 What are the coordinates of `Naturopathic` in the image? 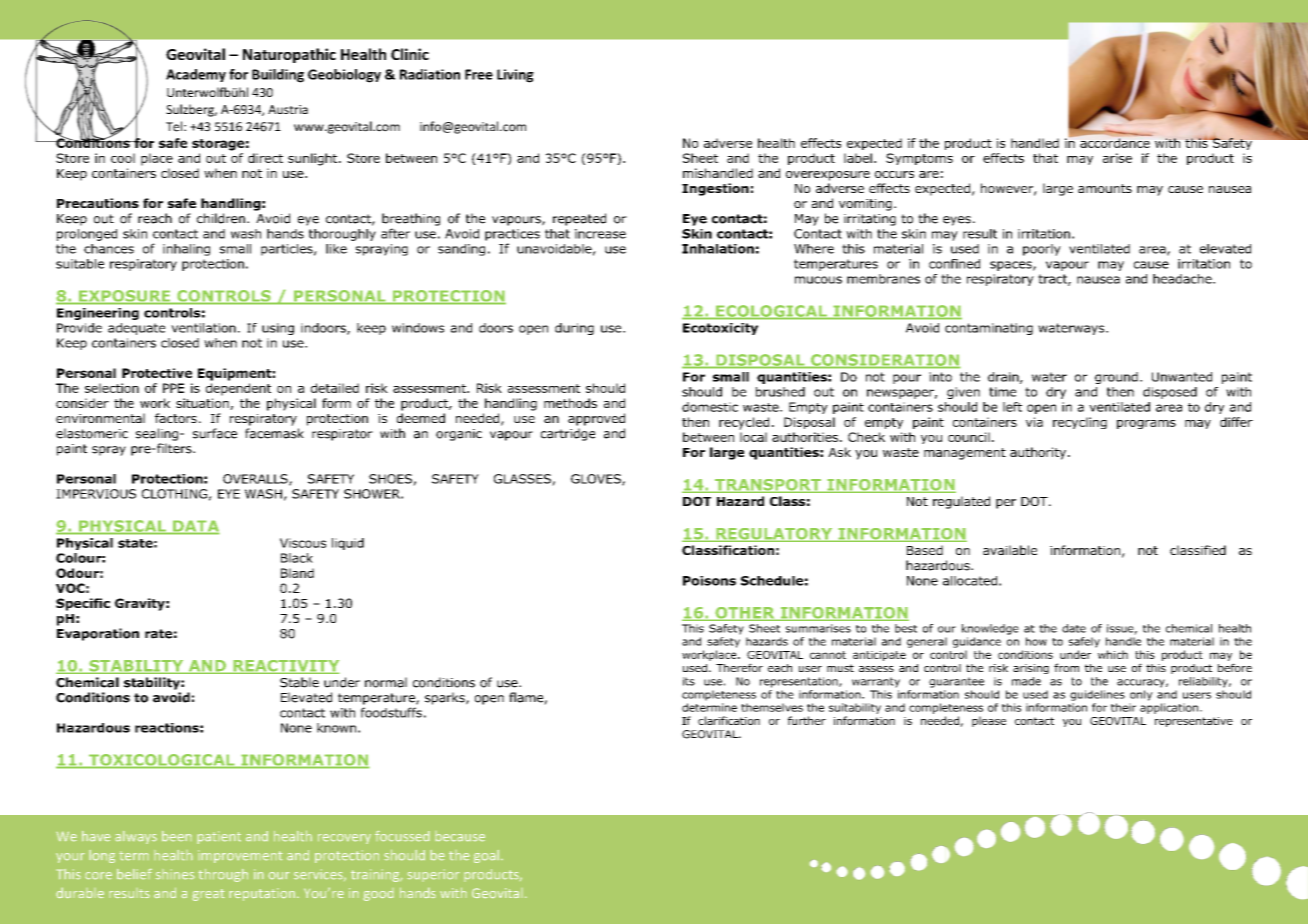 It's located at (289, 55).
